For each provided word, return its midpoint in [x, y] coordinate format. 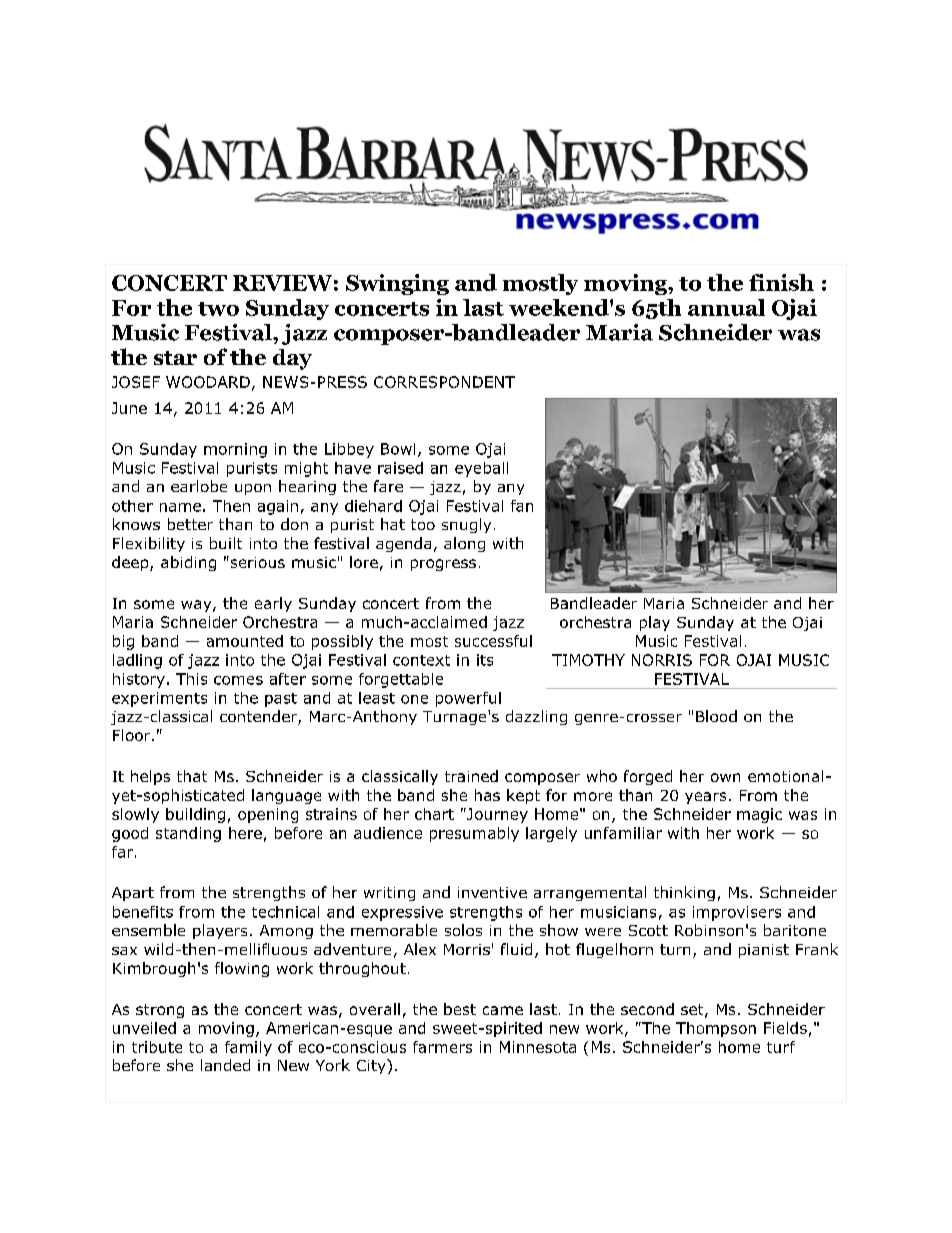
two [218, 309]
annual [726, 307]
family [248, 1048]
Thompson [716, 1029]
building [195, 815]
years [705, 798]
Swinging [397, 284]
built [226, 543]
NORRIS [662, 660]
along [464, 544]
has [487, 795]
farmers [442, 1047]
